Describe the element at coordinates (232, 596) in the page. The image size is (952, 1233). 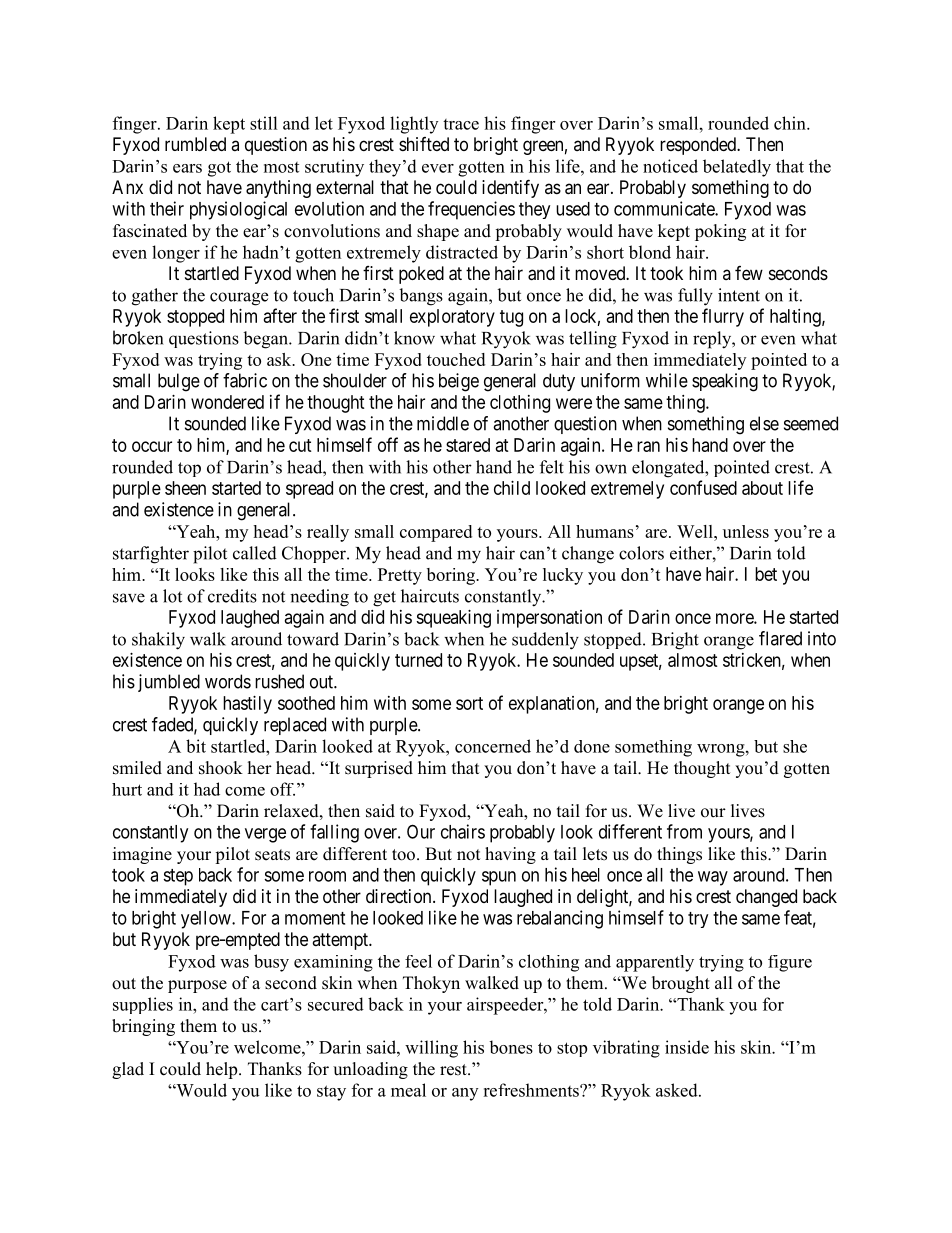
I see `credits` at that location.
